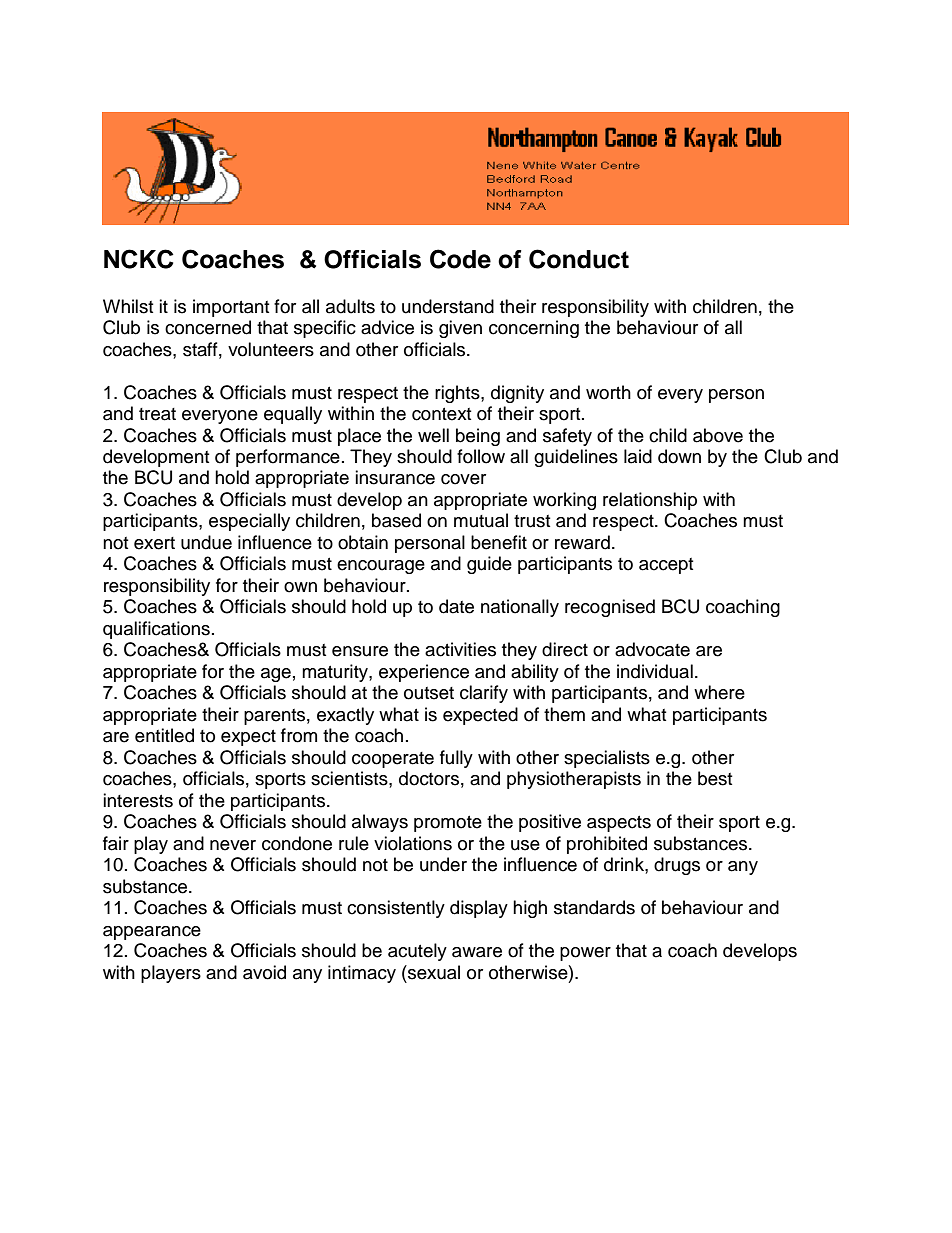 This image has height=1233, width=952. I want to click on qualifications, so click(156, 630).
